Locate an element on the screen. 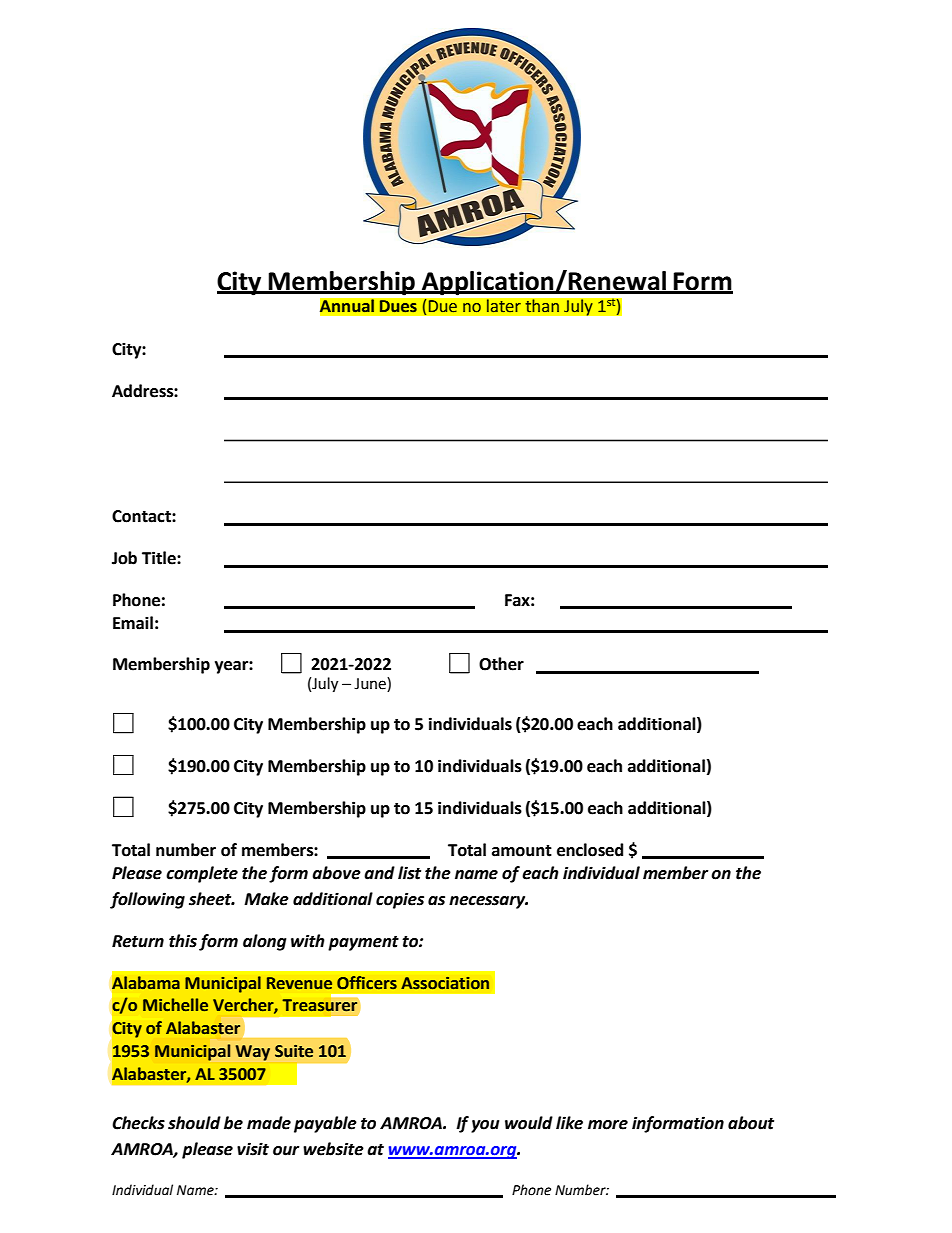  Association is located at coordinates (445, 983).
